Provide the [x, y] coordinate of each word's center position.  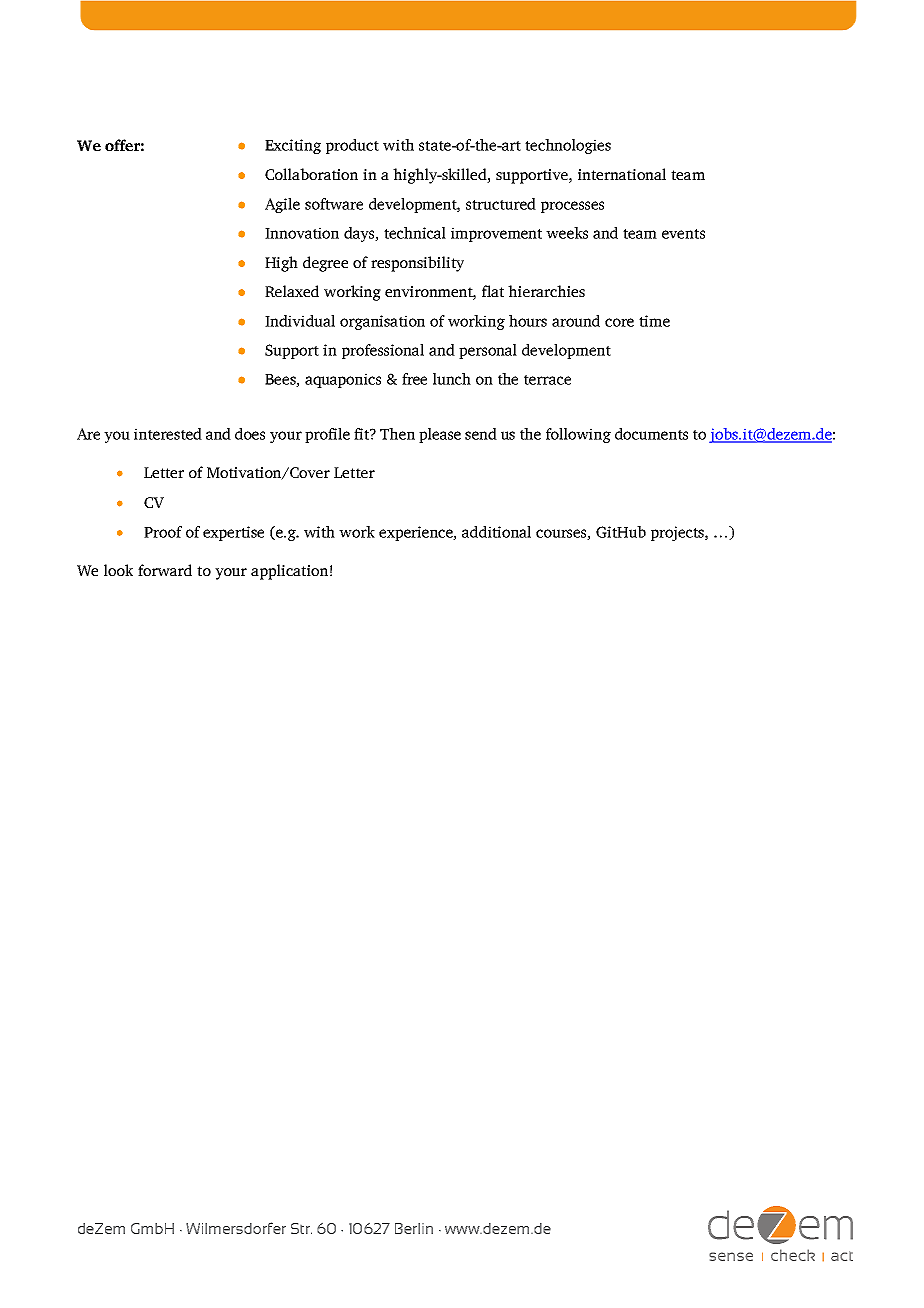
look [118, 570]
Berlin [414, 1228]
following [578, 435]
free [414, 379]
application [289, 572]
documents [651, 434]
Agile [282, 205]
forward [165, 570]
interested [168, 434]
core [619, 322]
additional [496, 532]
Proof [163, 532]
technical [415, 233]
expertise [233, 533]
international [622, 174]
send [481, 434]
